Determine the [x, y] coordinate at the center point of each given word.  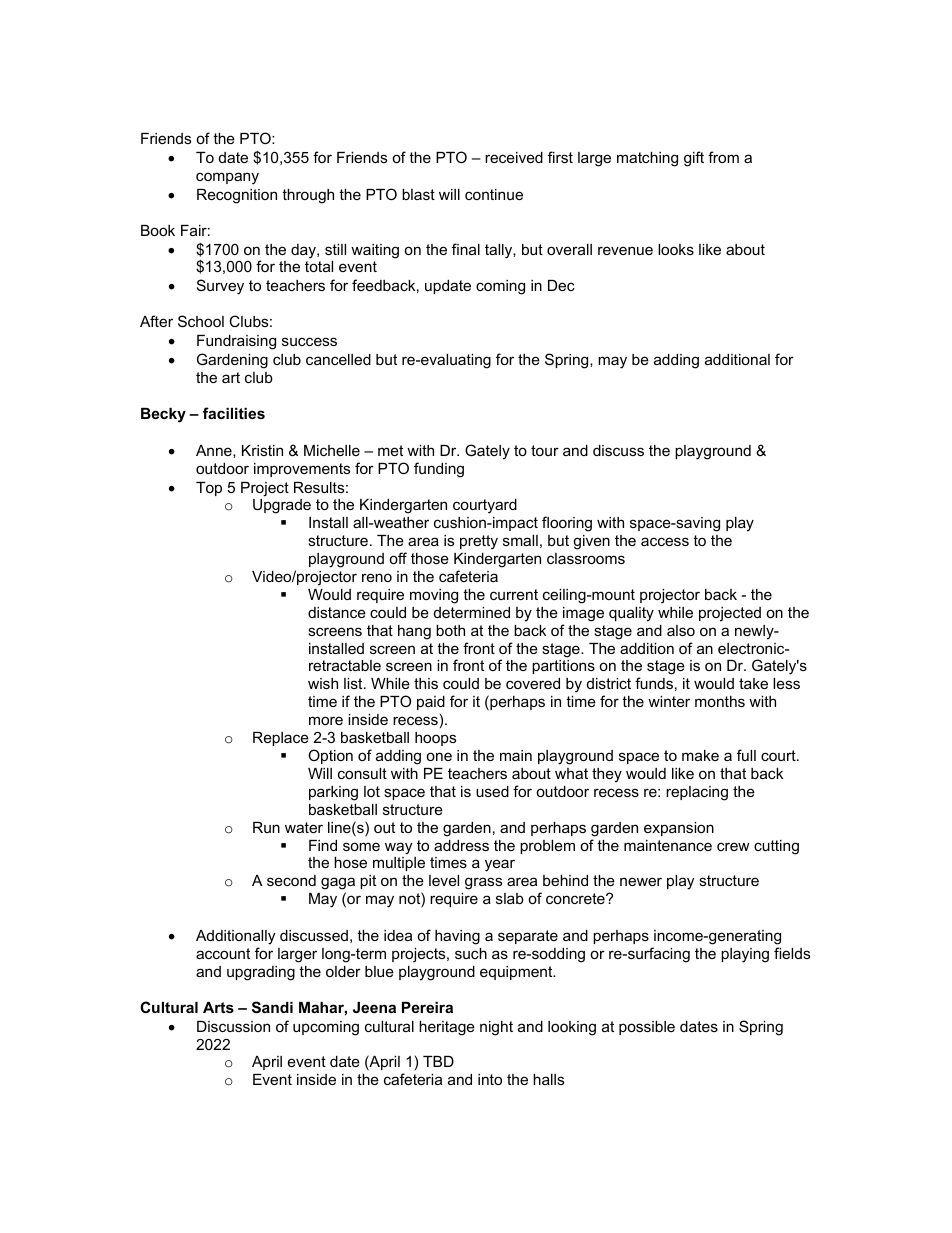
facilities [234, 413]
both [450, 630]
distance [337, 612]
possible [647, 1028]
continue [494, 194]
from [723, 157]
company [227, 178]
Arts [218, 1007]
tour [545, 450]
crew [733, 846]
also [681, 630]
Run [266, 827]
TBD [438, 1061]
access [665, 541]
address [461, 845]
